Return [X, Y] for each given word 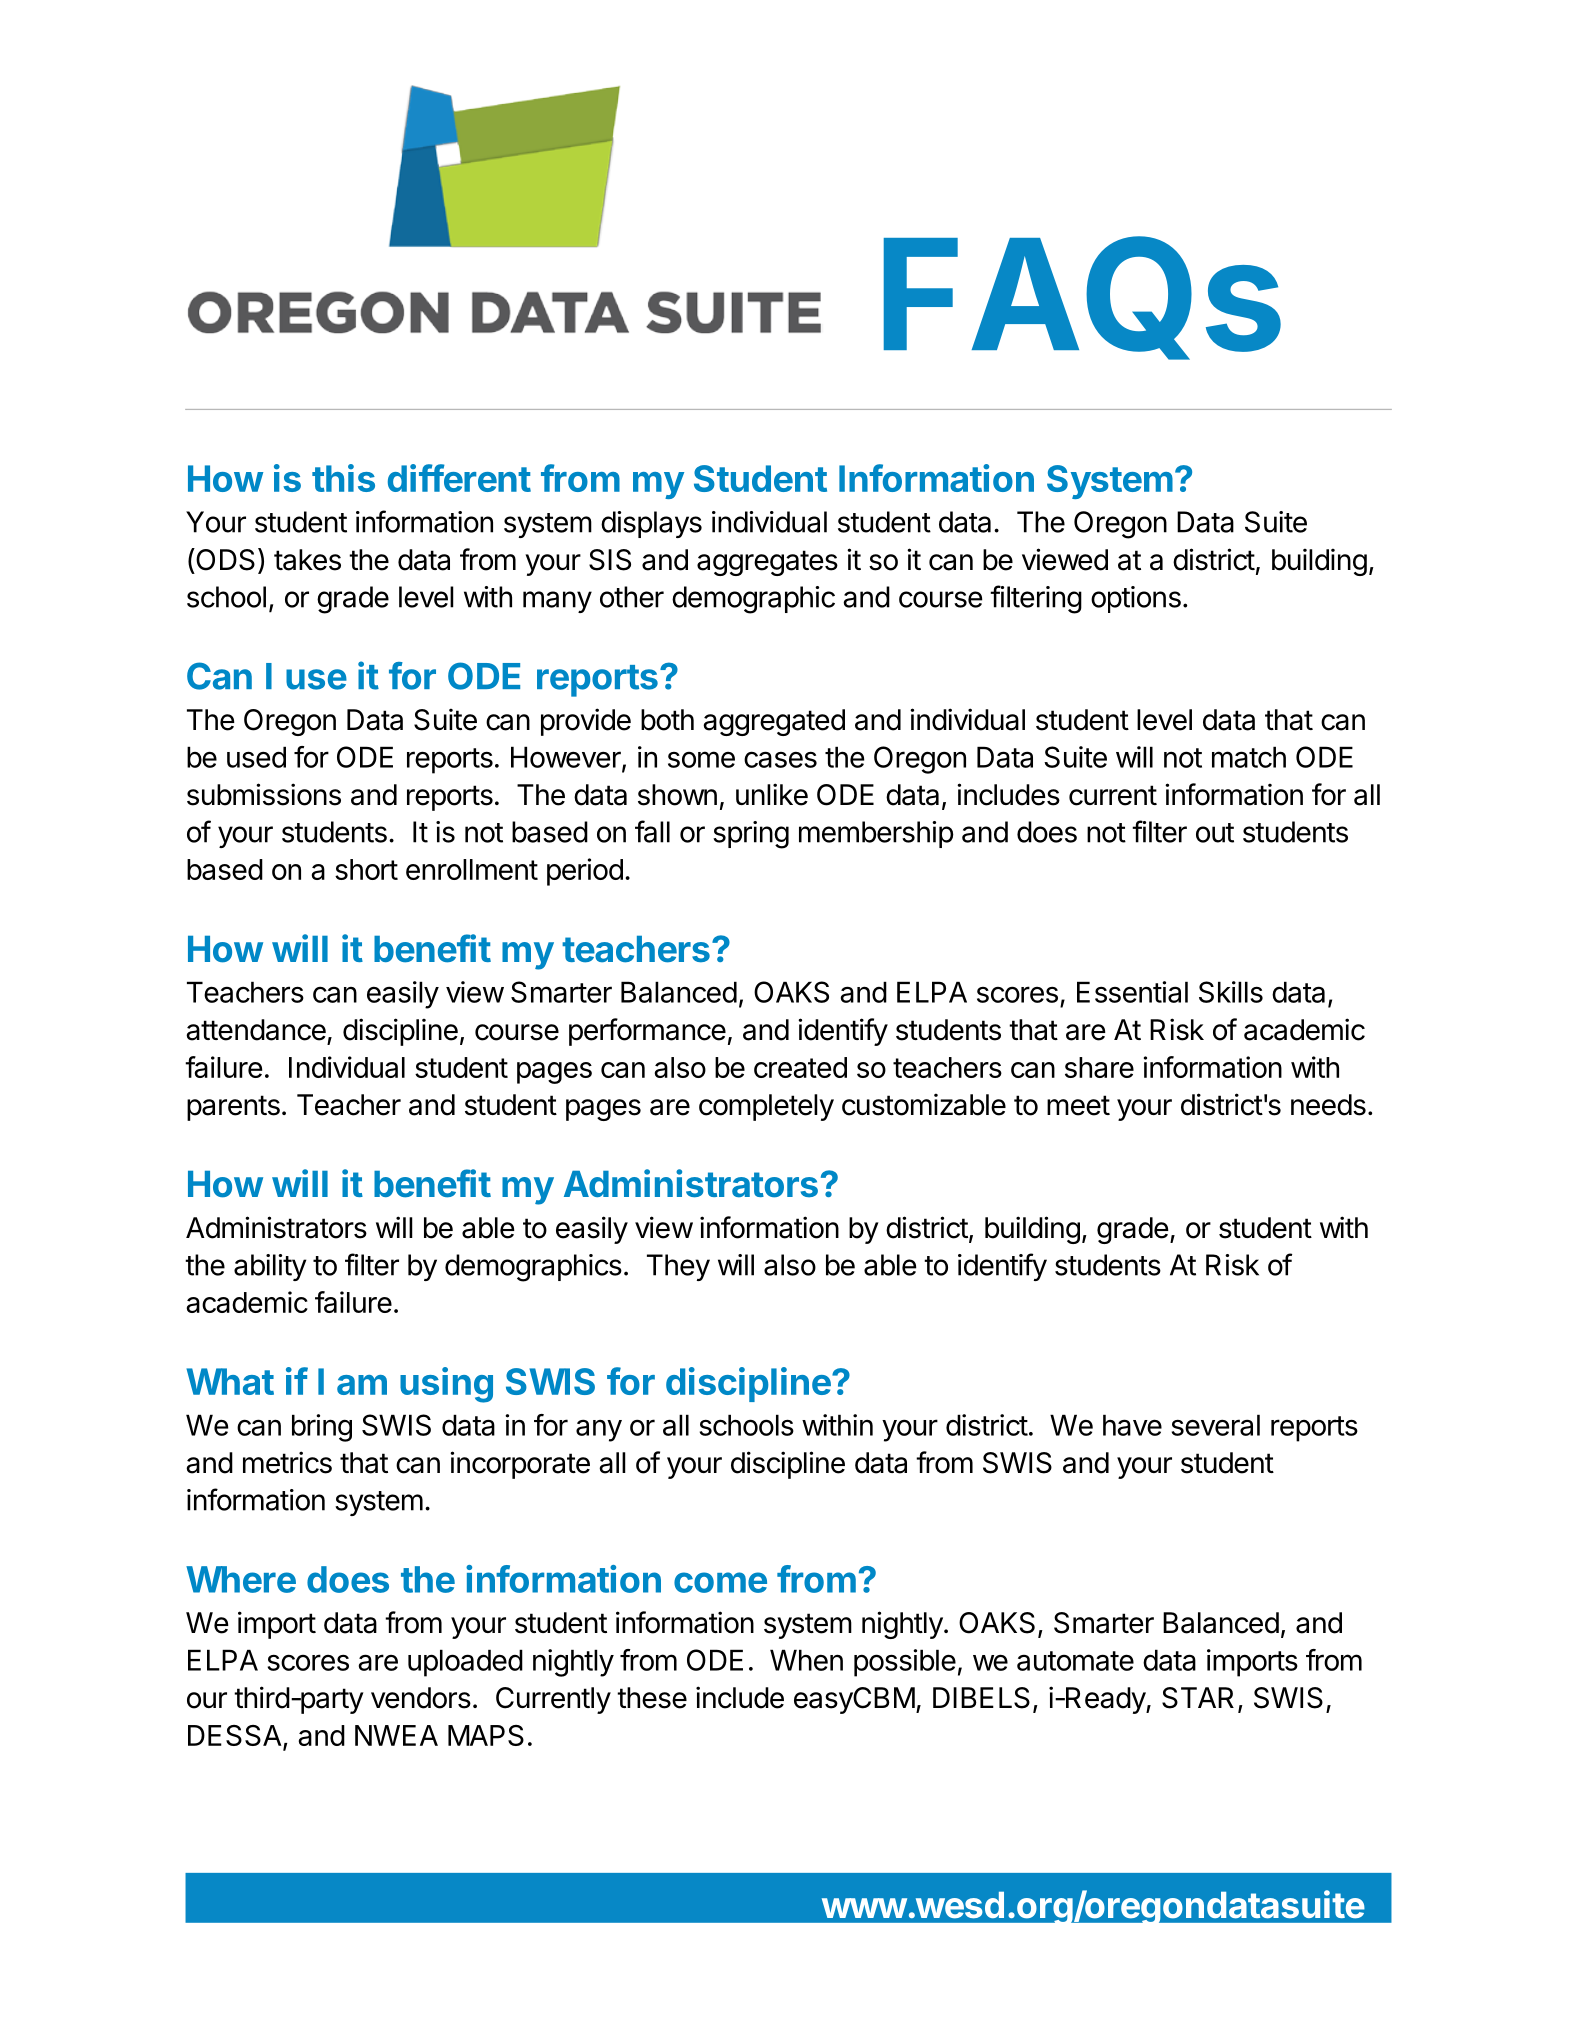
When [806, 1660]
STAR [1198, 1698]
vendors [421, 1698]
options [1136, 599]
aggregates [767, 563]
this [343, 478]
